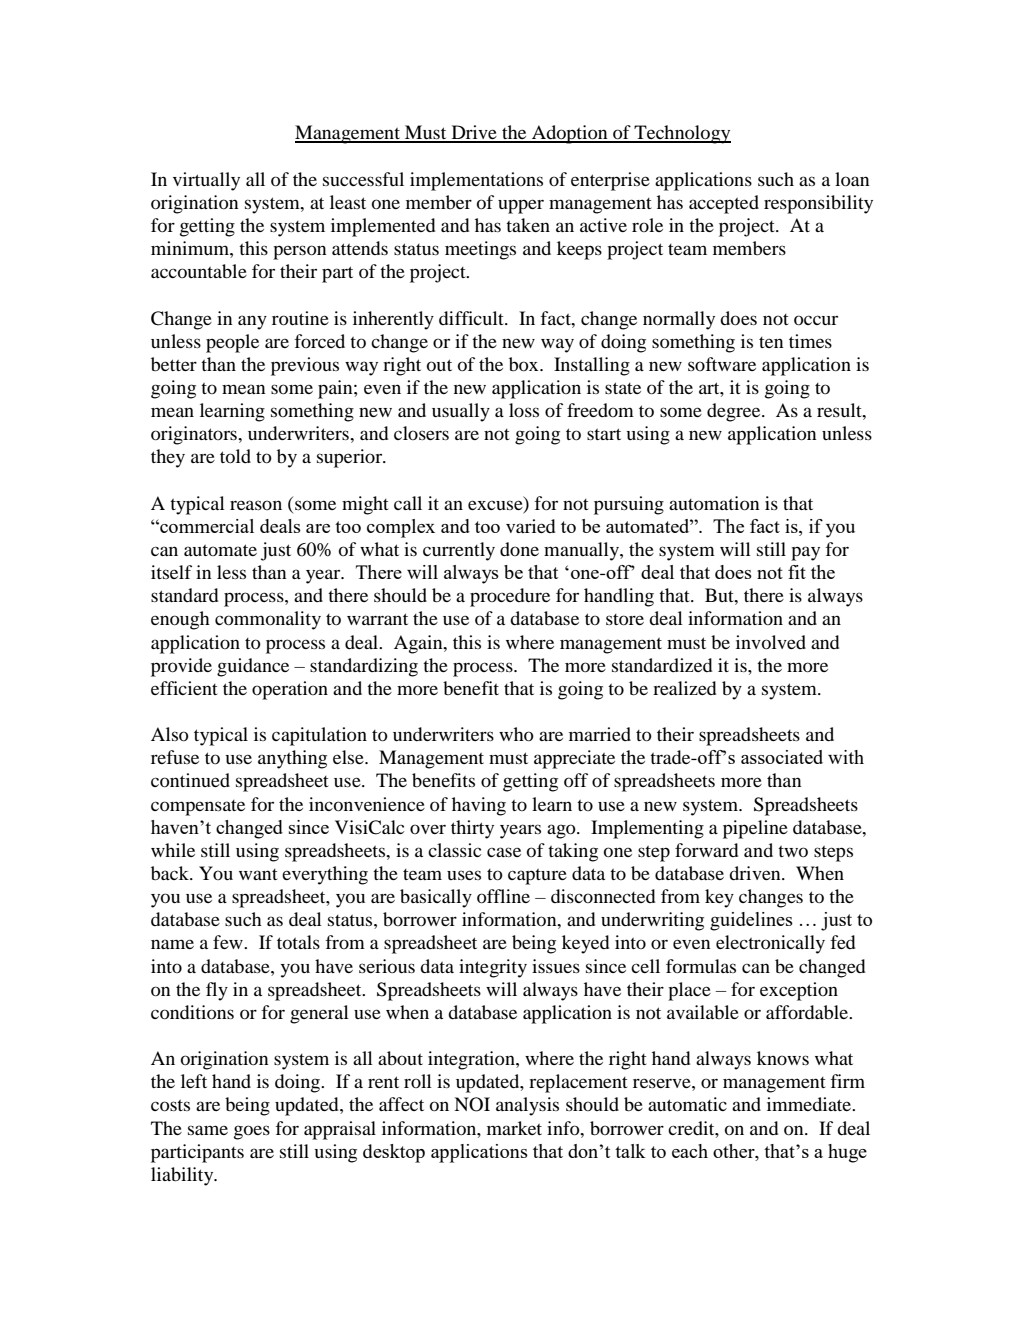 This screenshot has height=1328, width=1026. I want to click on accepted, so click(724, 204).
